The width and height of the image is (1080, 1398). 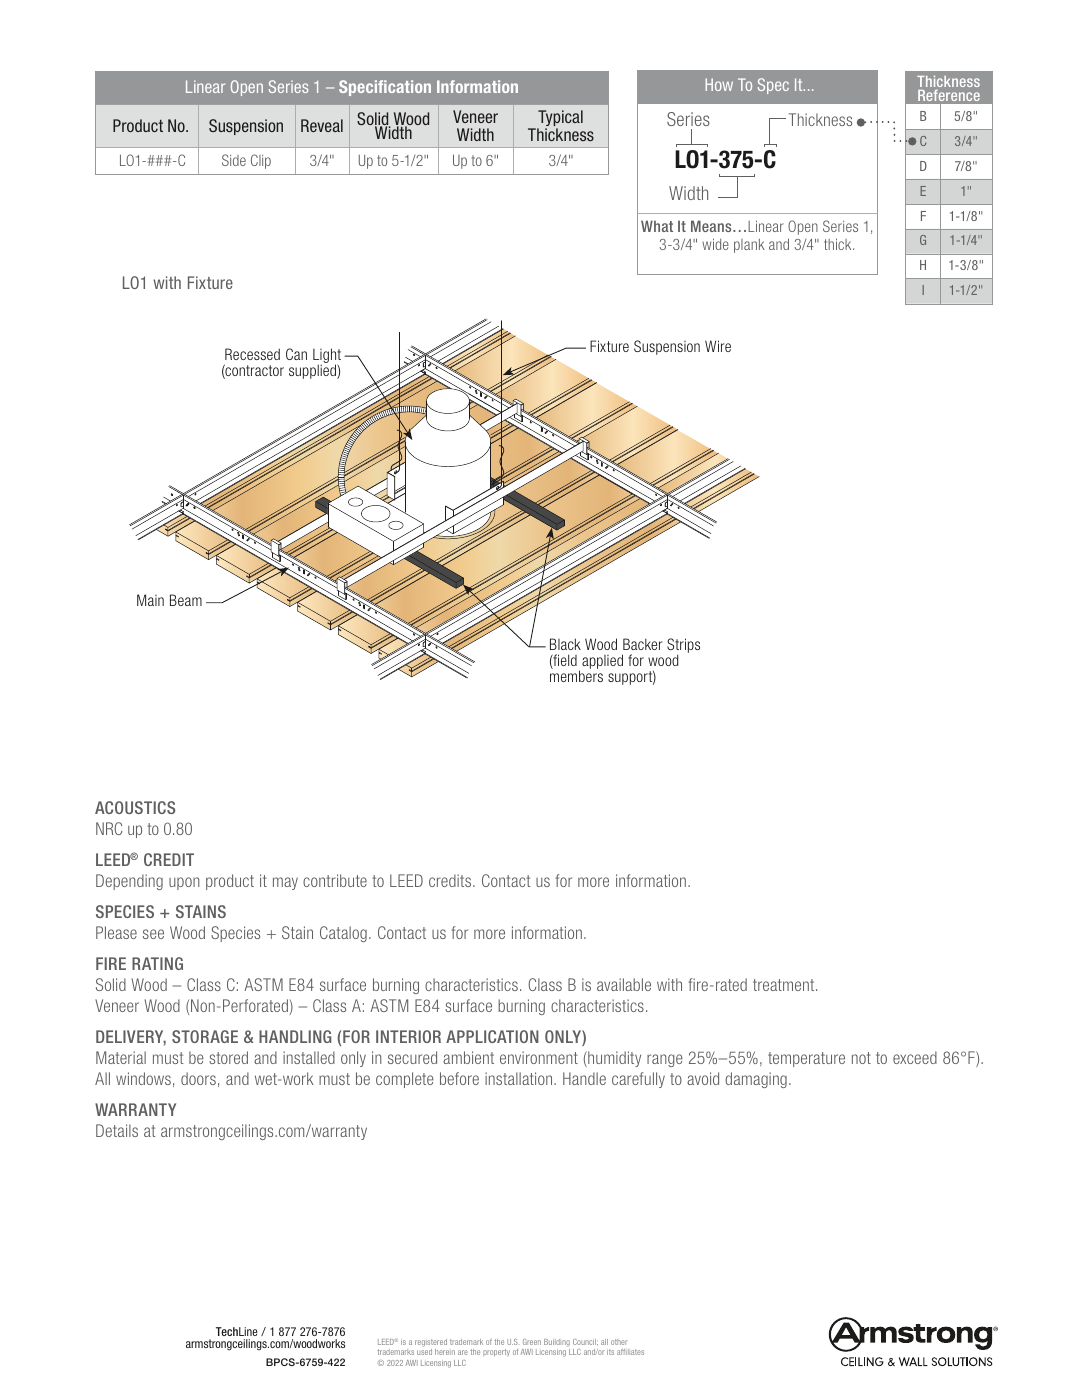 I want to click on members, so click(x=576, y=676).
